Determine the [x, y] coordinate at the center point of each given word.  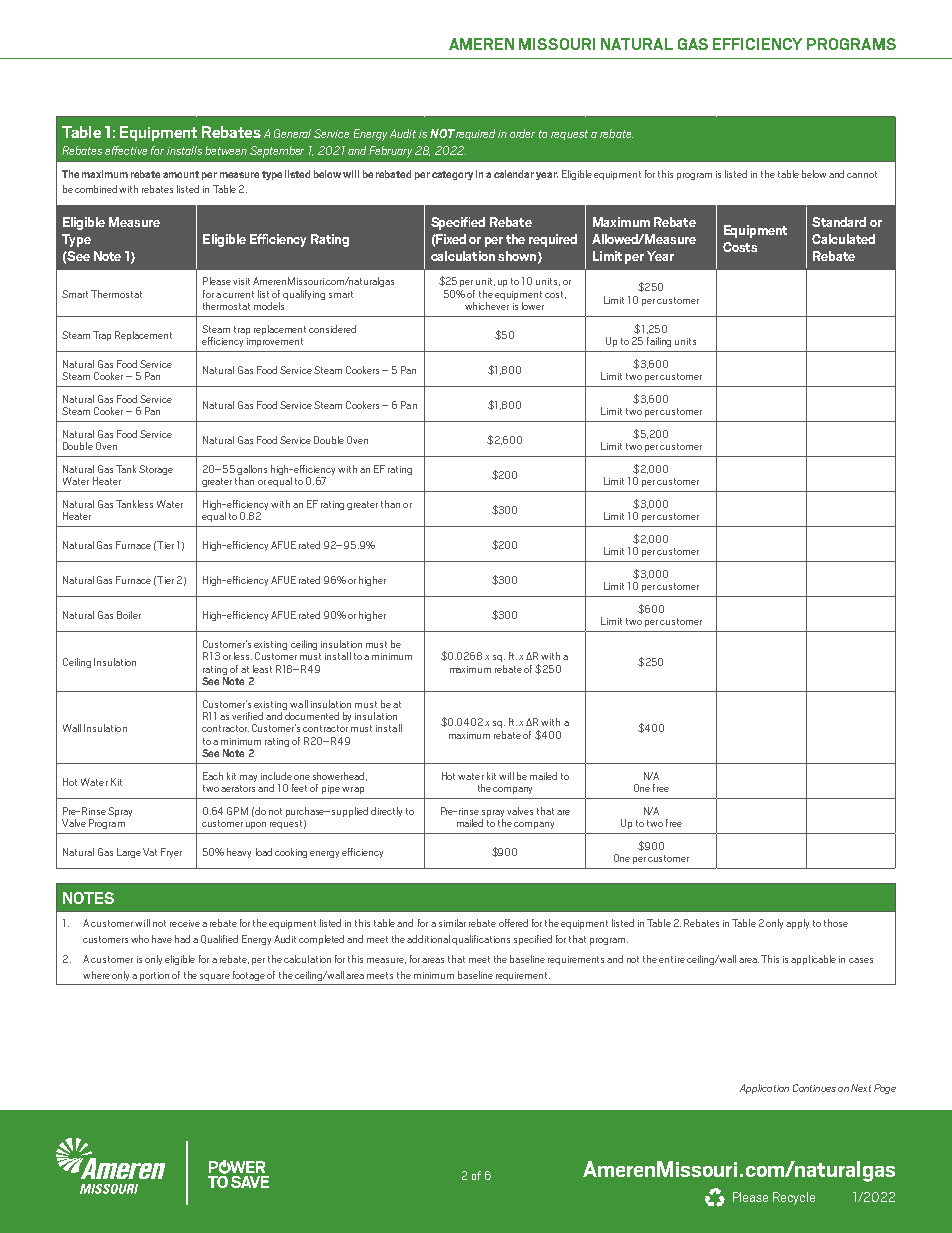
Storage [156, 470]
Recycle [794, 1198]
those [836, 923]
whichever [487, 306]
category [452, 175]
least [262, 669]
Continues [814, 1088]
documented [311, 714]
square [215, 977]
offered [513, 923]
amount [181, 174]
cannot [862, 174]
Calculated [843, 239]
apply [797, 924]
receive [185, 923]
